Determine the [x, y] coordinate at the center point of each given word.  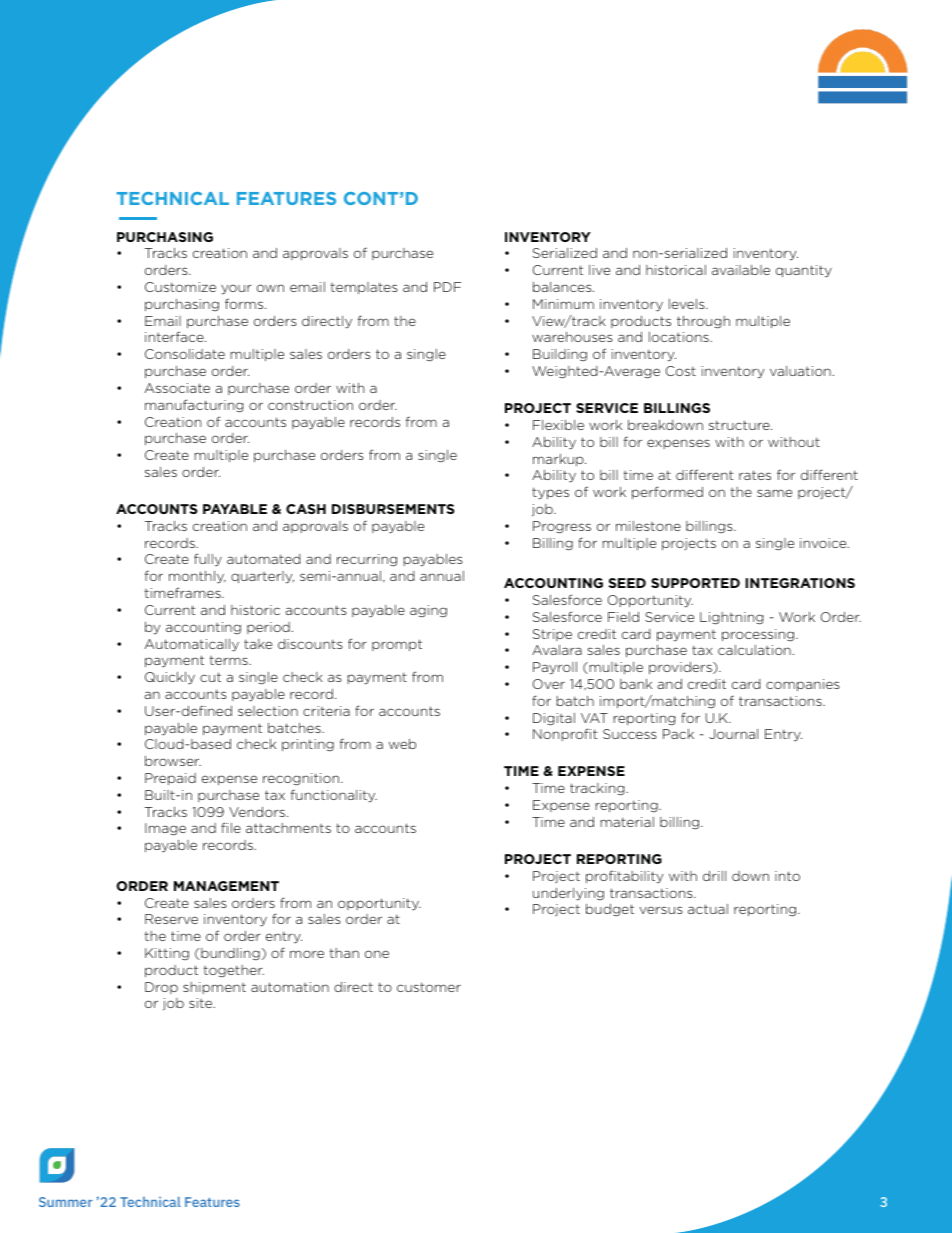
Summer [66, 1202]
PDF [447, 287]
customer [429, 987]
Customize [180, 287]
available [741, 270]
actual [708, 909]
